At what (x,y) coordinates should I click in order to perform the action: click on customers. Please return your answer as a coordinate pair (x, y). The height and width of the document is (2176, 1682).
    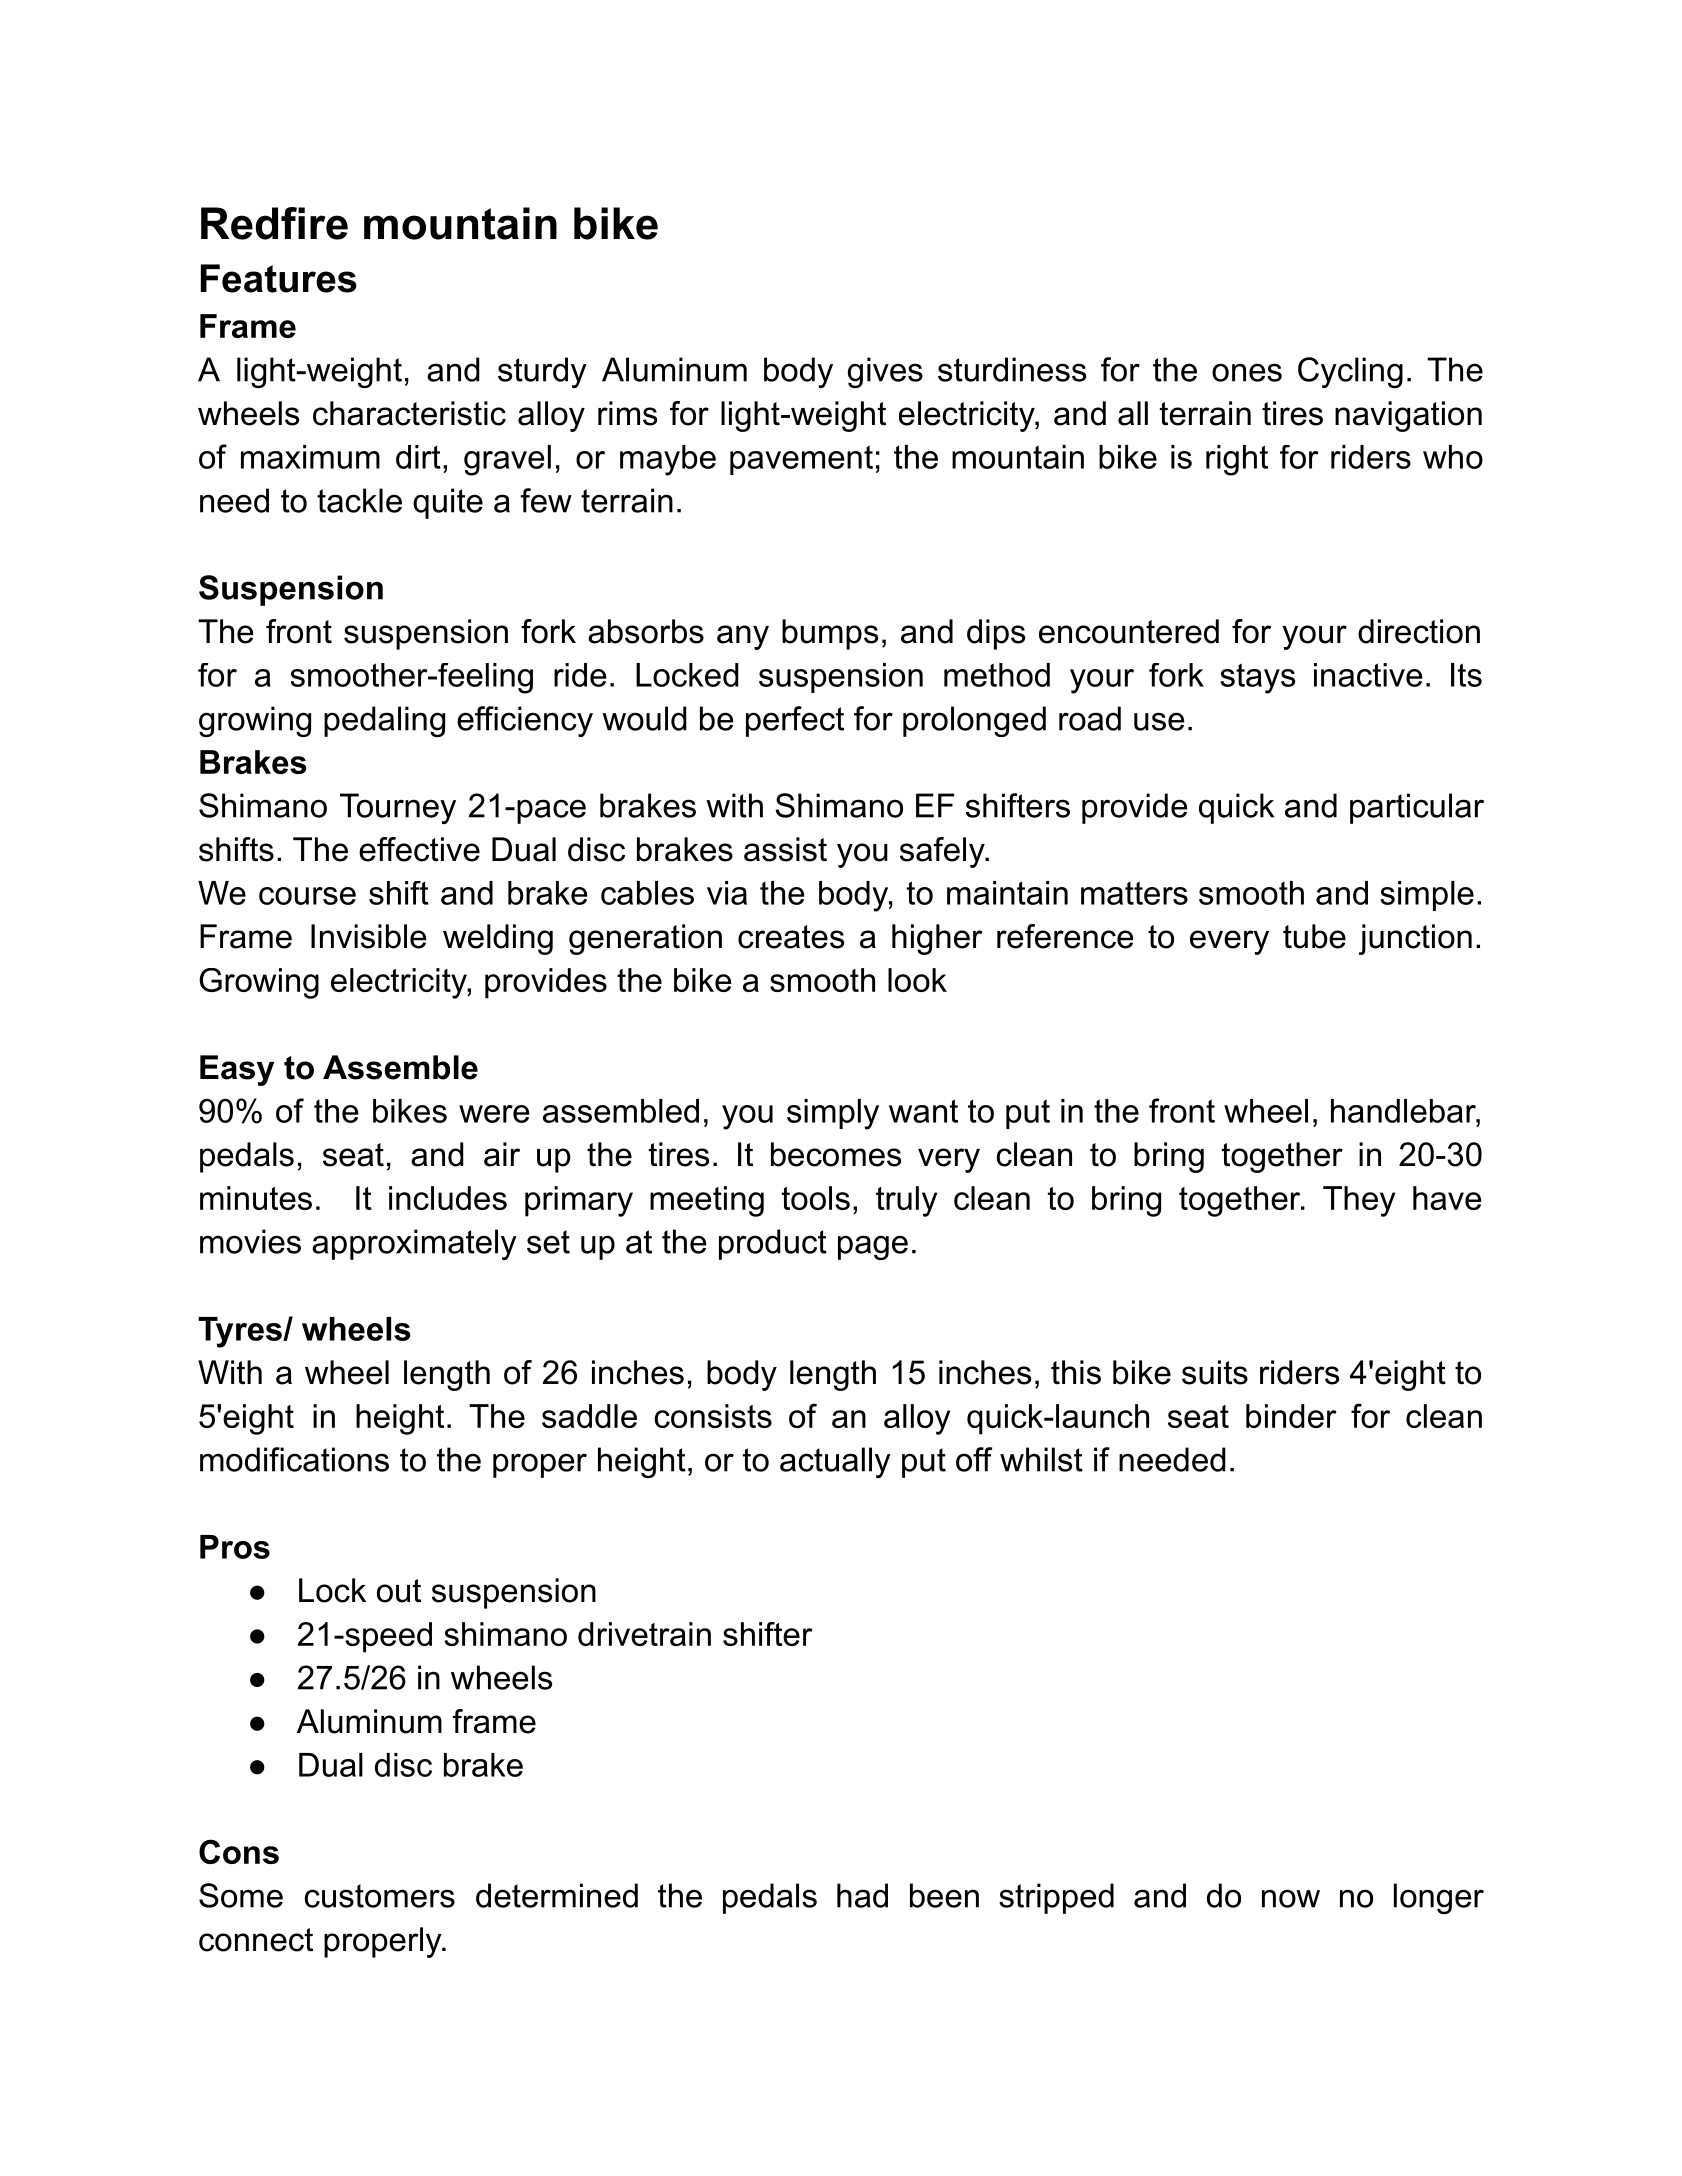
    Looking at the image, I should click on (379, 1896).
